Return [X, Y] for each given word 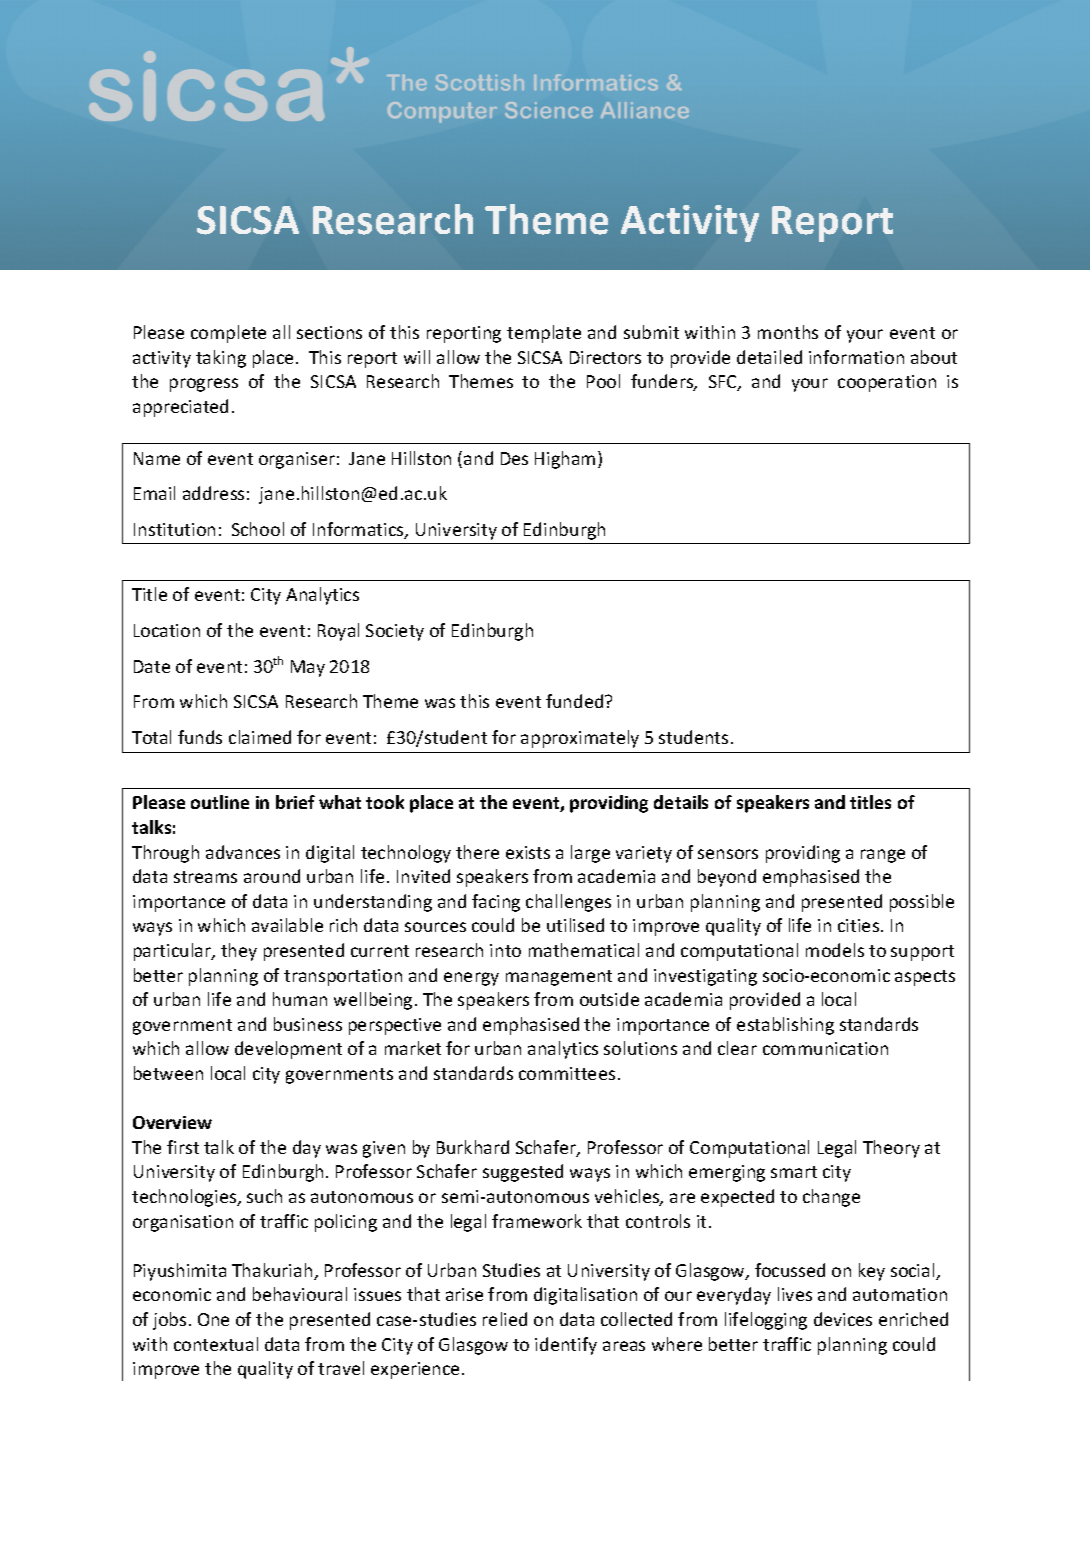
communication [825, 1048]
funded [576, 701]
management [559, 978]
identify [566, 1346]
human [300, 999]
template [544, 334]
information [856, 357]
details [681, 802]
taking [221, 359]
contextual [216, 1344]
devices [843, 1319]
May [308, 668]
